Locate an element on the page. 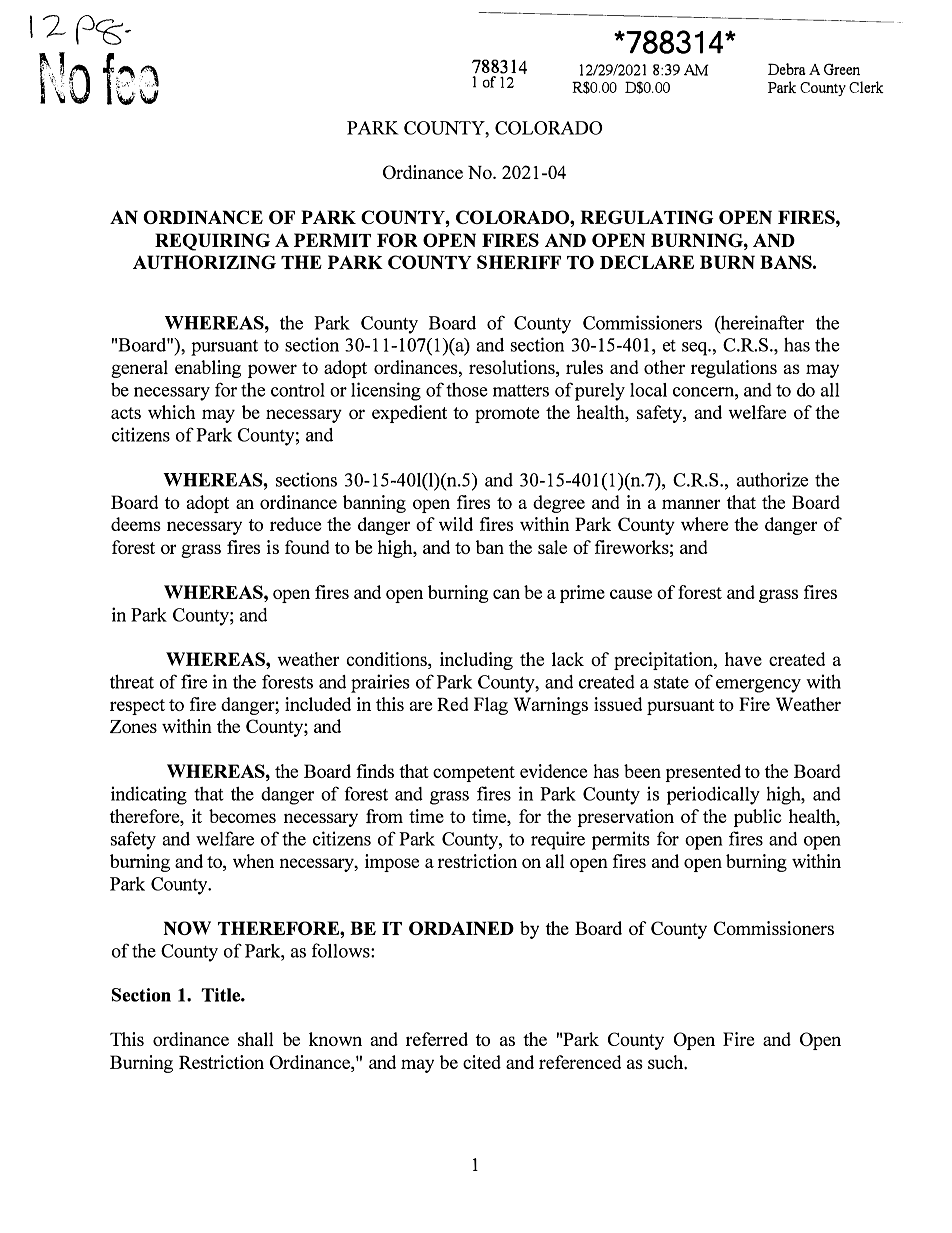  can is located at coordinates (506, 594).
